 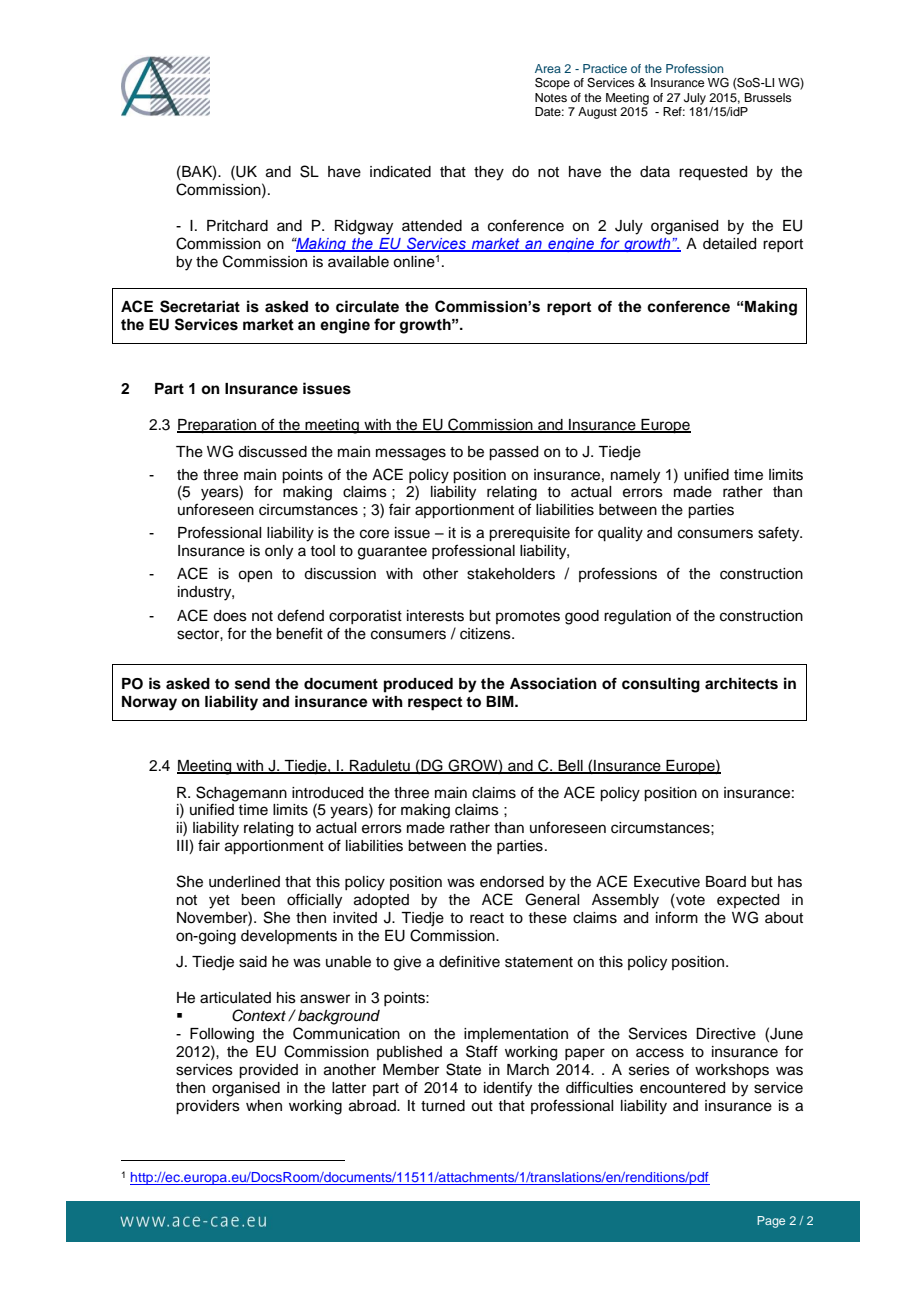 I want to click on III, so click(x=183, y=847).
